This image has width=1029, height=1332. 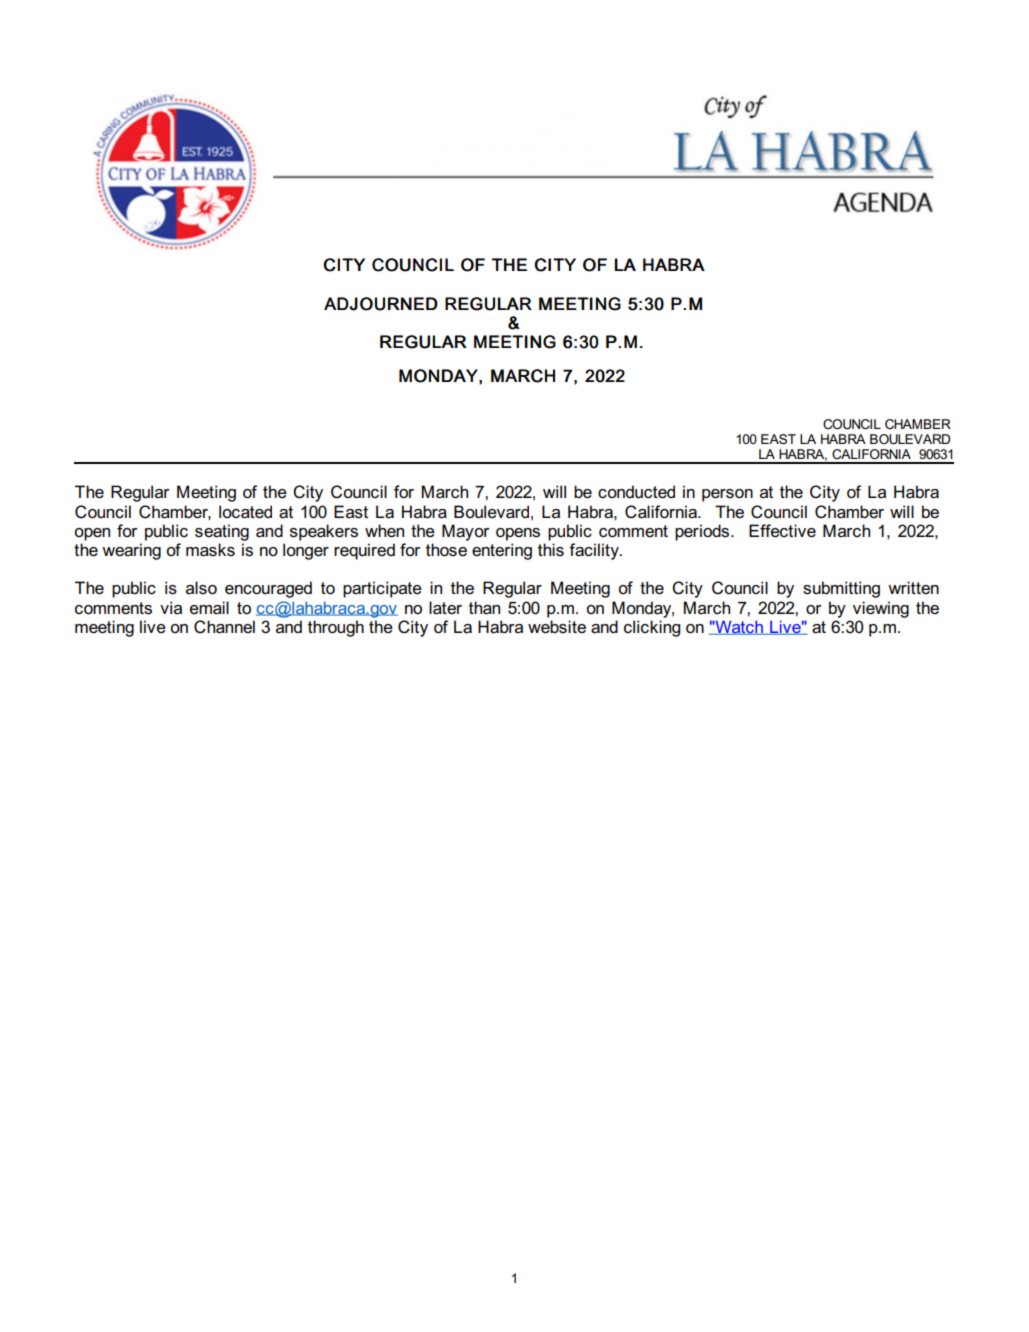 I want to click on conducted, so click(x=636, y=492).
